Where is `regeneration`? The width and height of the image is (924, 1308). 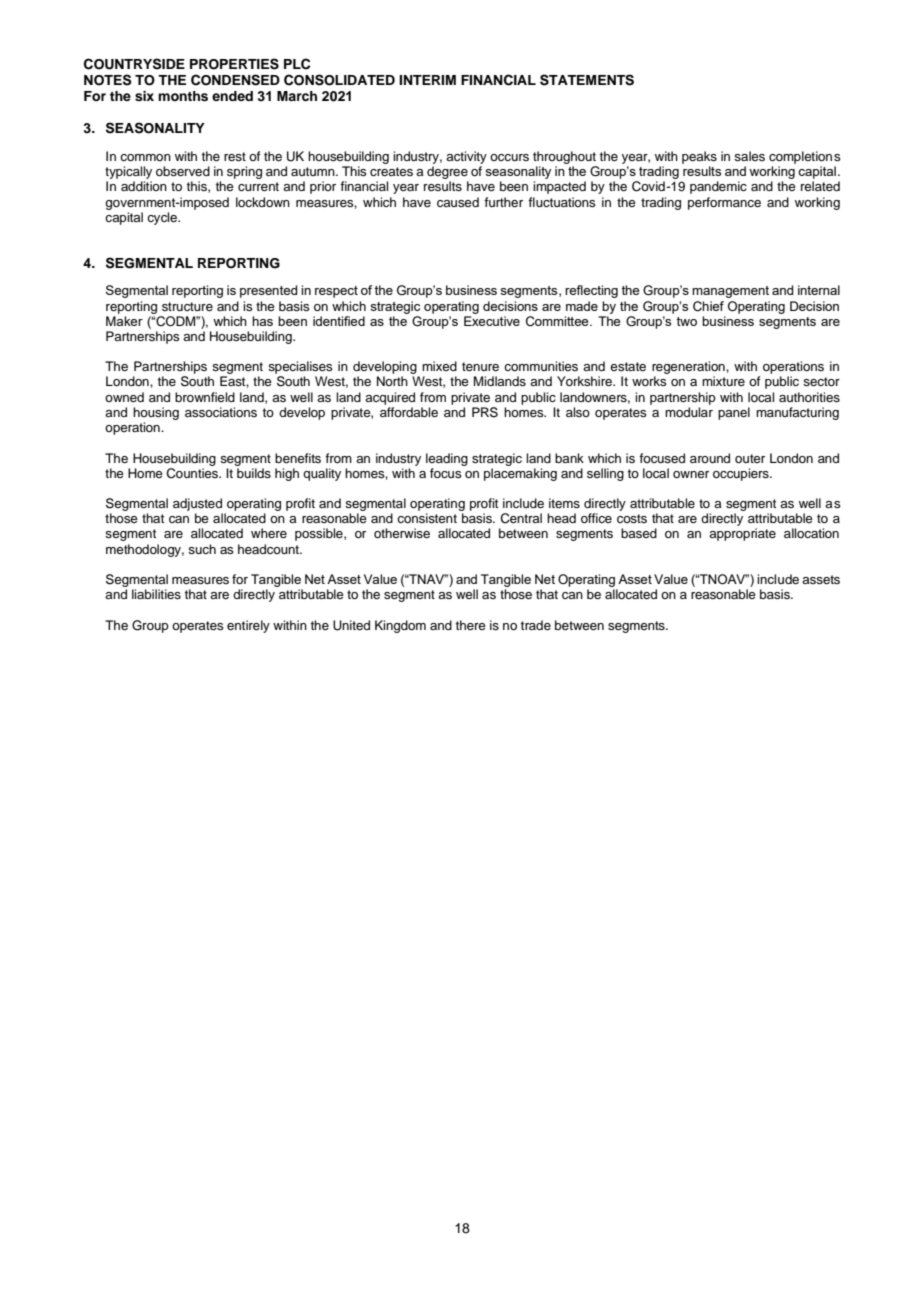 regeneration is located at coordinates (689, 369).
